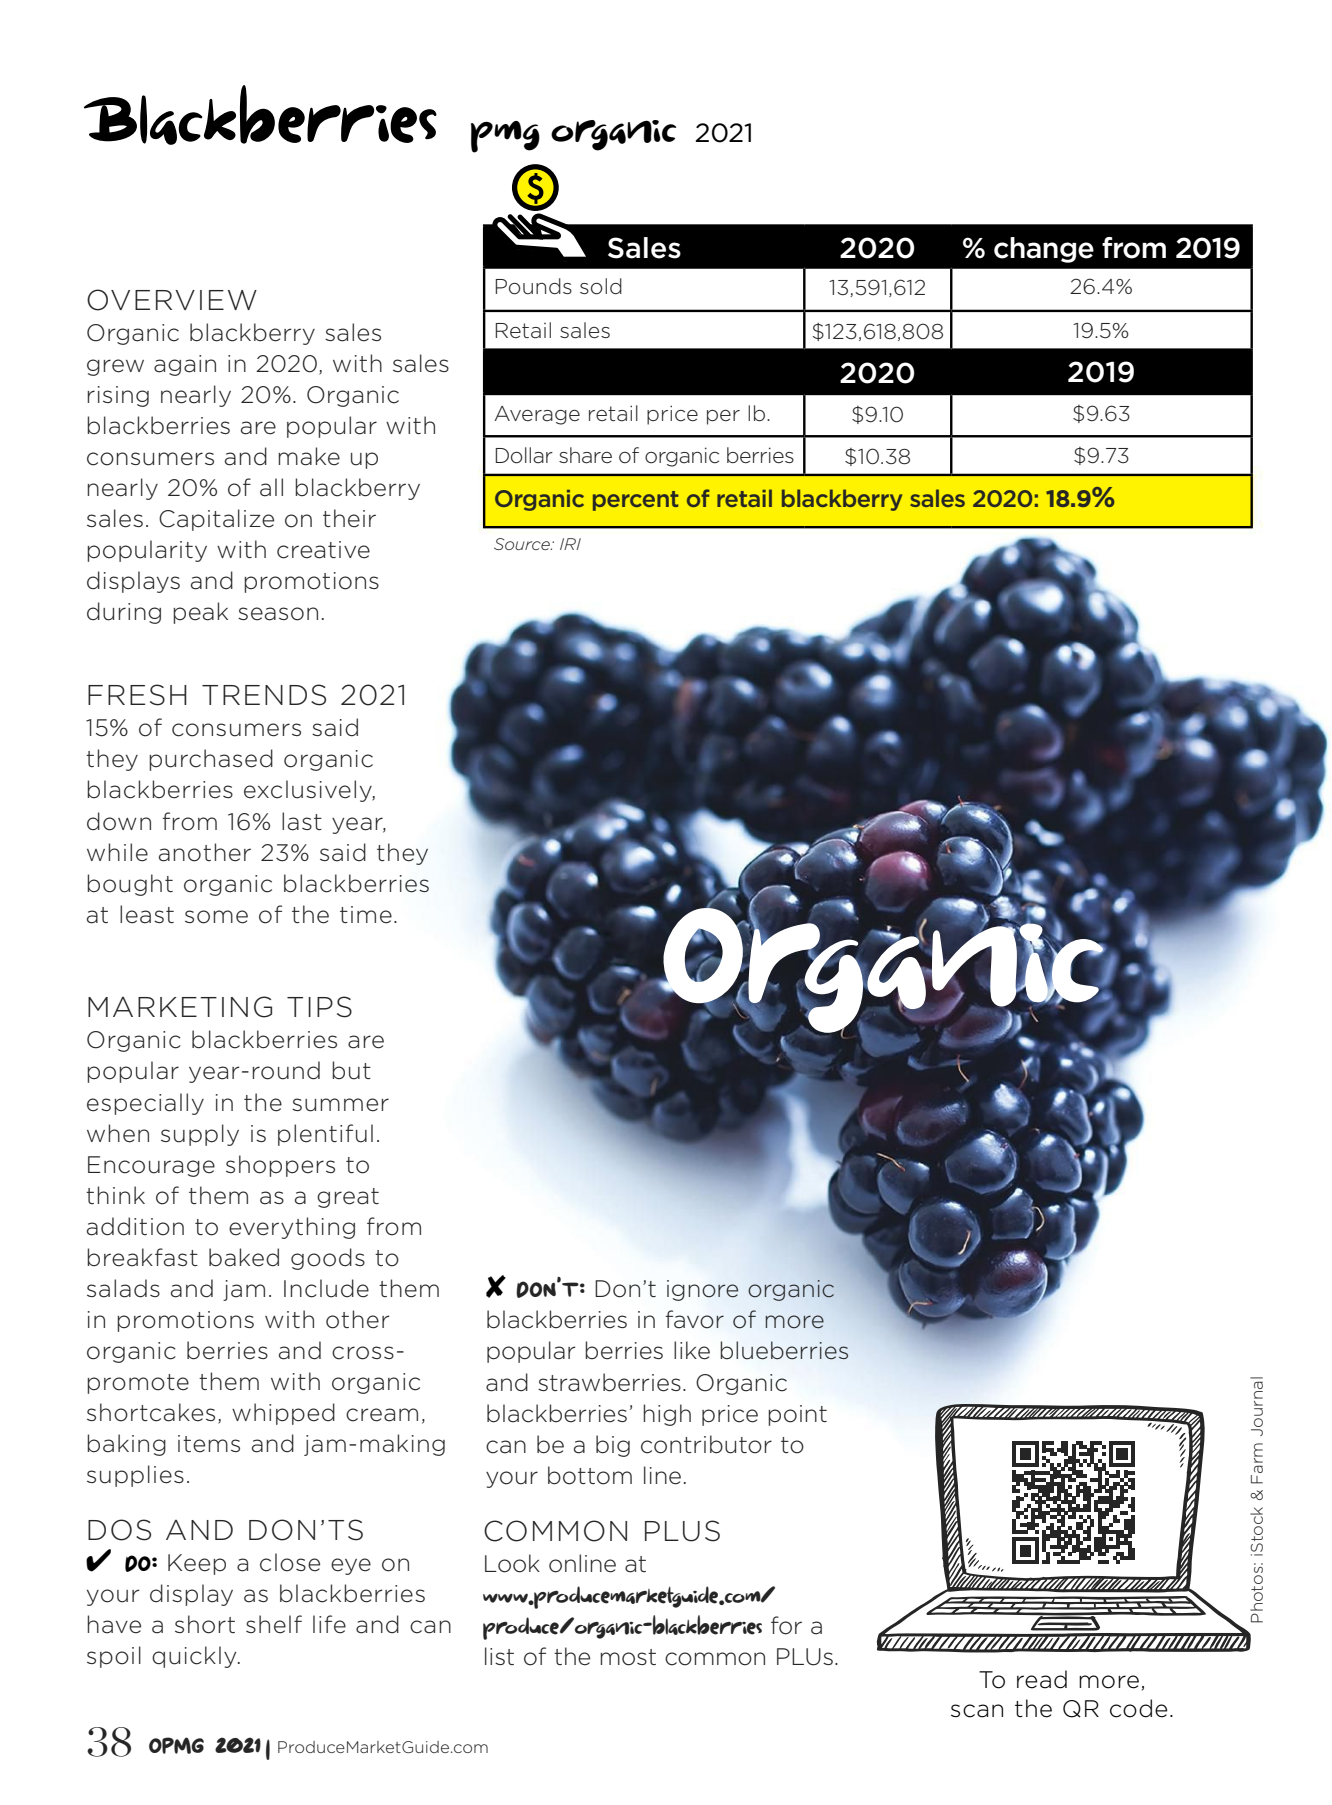  I want to click on most, so click(628, 1657).
